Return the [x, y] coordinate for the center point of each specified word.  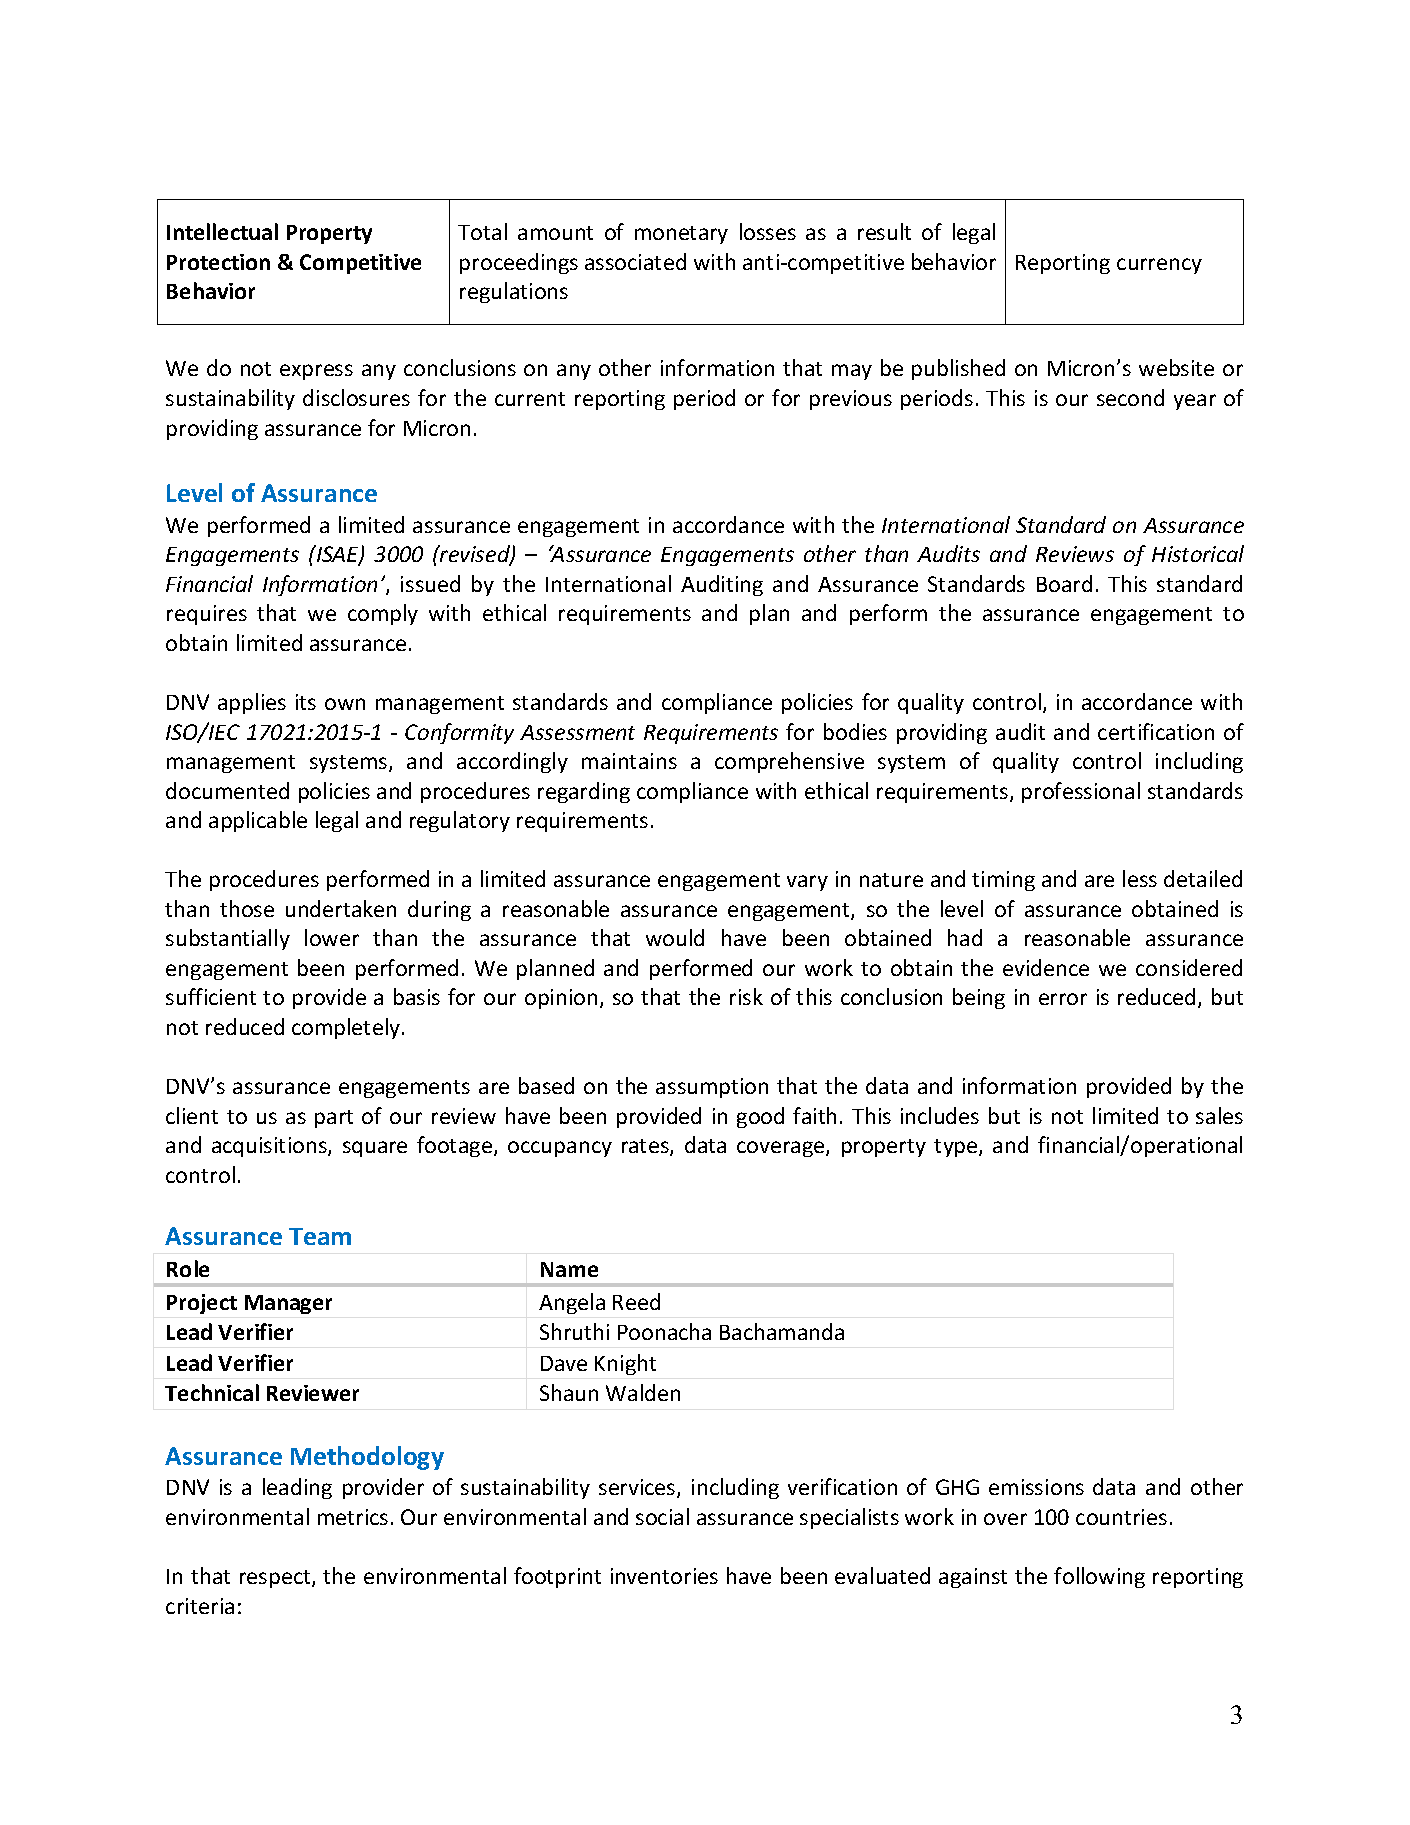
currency [1159, 266]
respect [276, 1579]
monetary [681, 235]
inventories [664, 1576]
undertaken [341, 908]
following [1099, 1577]
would [675, 937]
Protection [218, 262]
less [1140, 878]
